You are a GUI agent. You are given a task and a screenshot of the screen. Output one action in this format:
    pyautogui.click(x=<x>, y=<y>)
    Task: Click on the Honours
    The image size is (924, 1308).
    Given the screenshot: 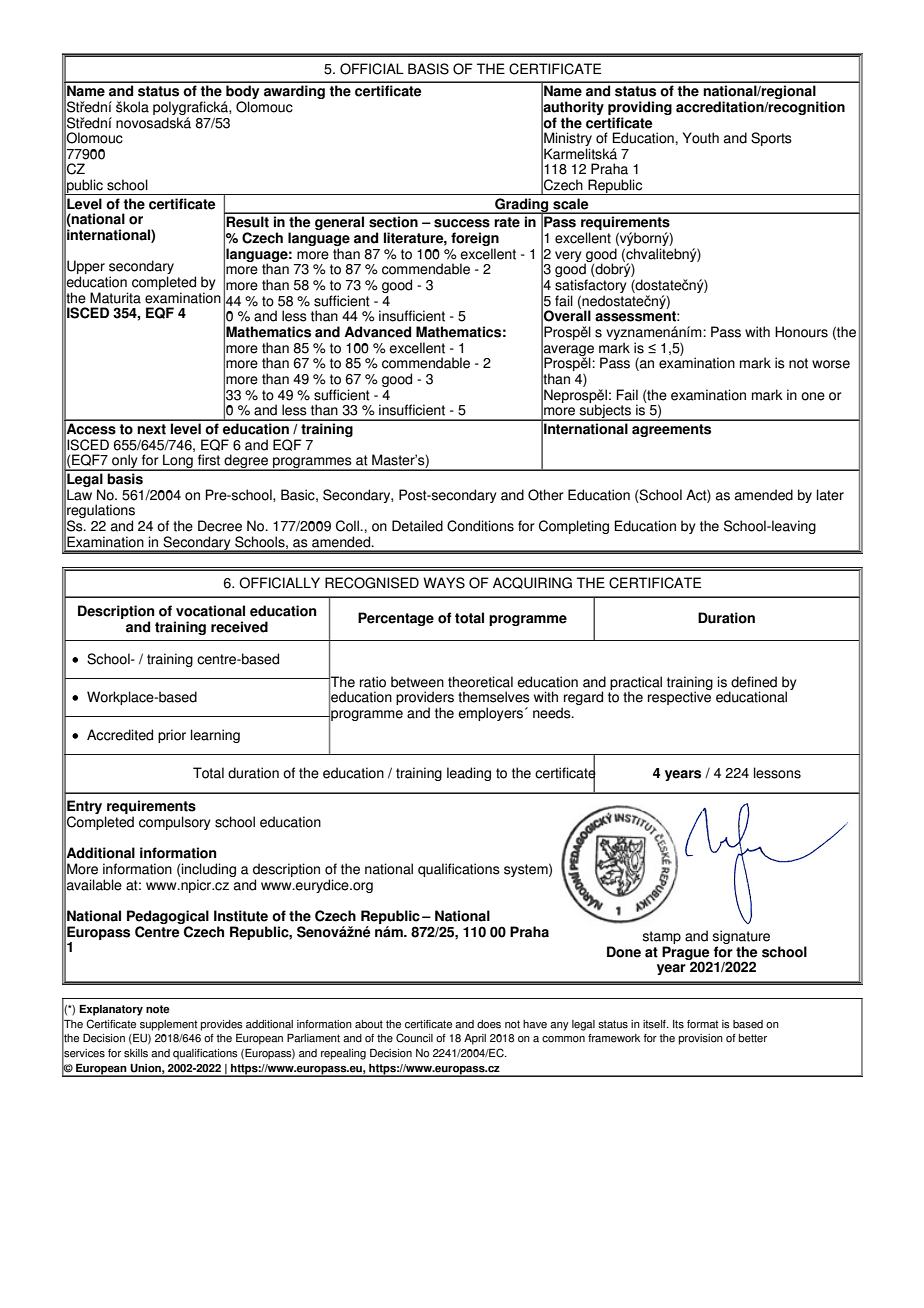 What is the action you would take?
    pyautogui.click(x=801, y=332)
